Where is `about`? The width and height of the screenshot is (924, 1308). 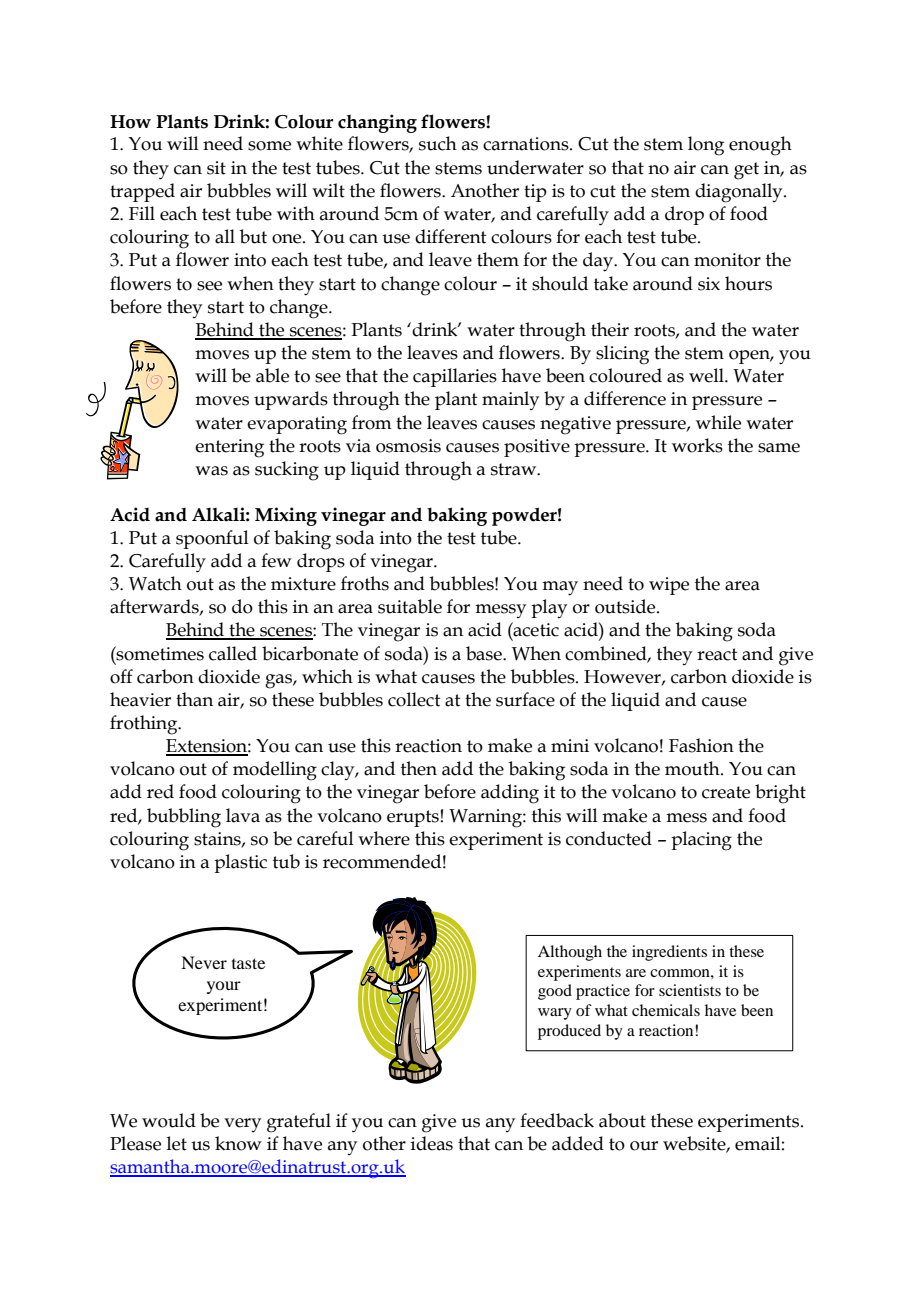 about is located at coordinates (622, 1120).
